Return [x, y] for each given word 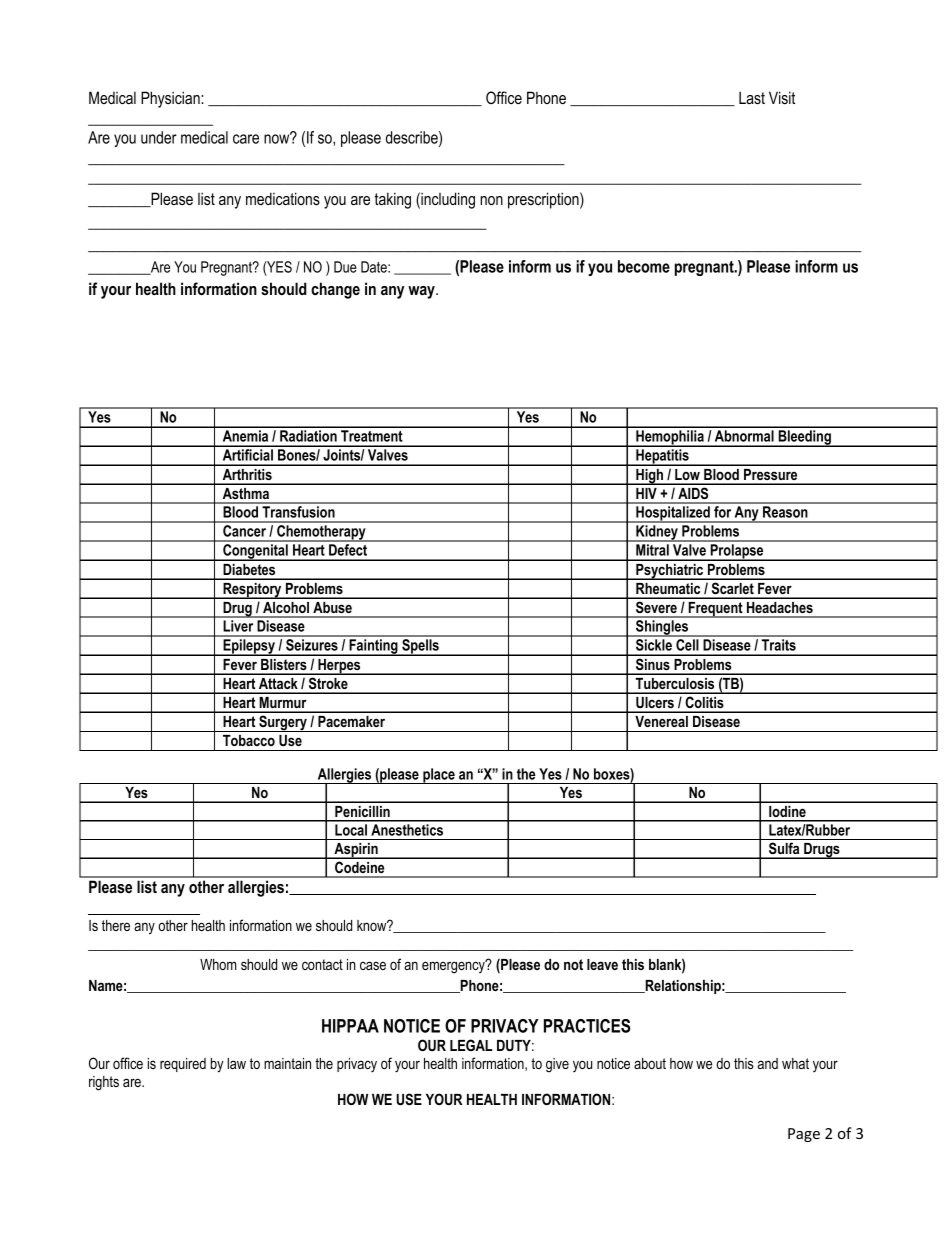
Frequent [715, 610]
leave [602, 964]
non [491, 200]
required [183, 1065]
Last [752, 98]
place [439, 776]
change [335, 290]
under [159, 137]
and [768, 1063]
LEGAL [471, 1045]
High [650, 477]
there [116, 925]
